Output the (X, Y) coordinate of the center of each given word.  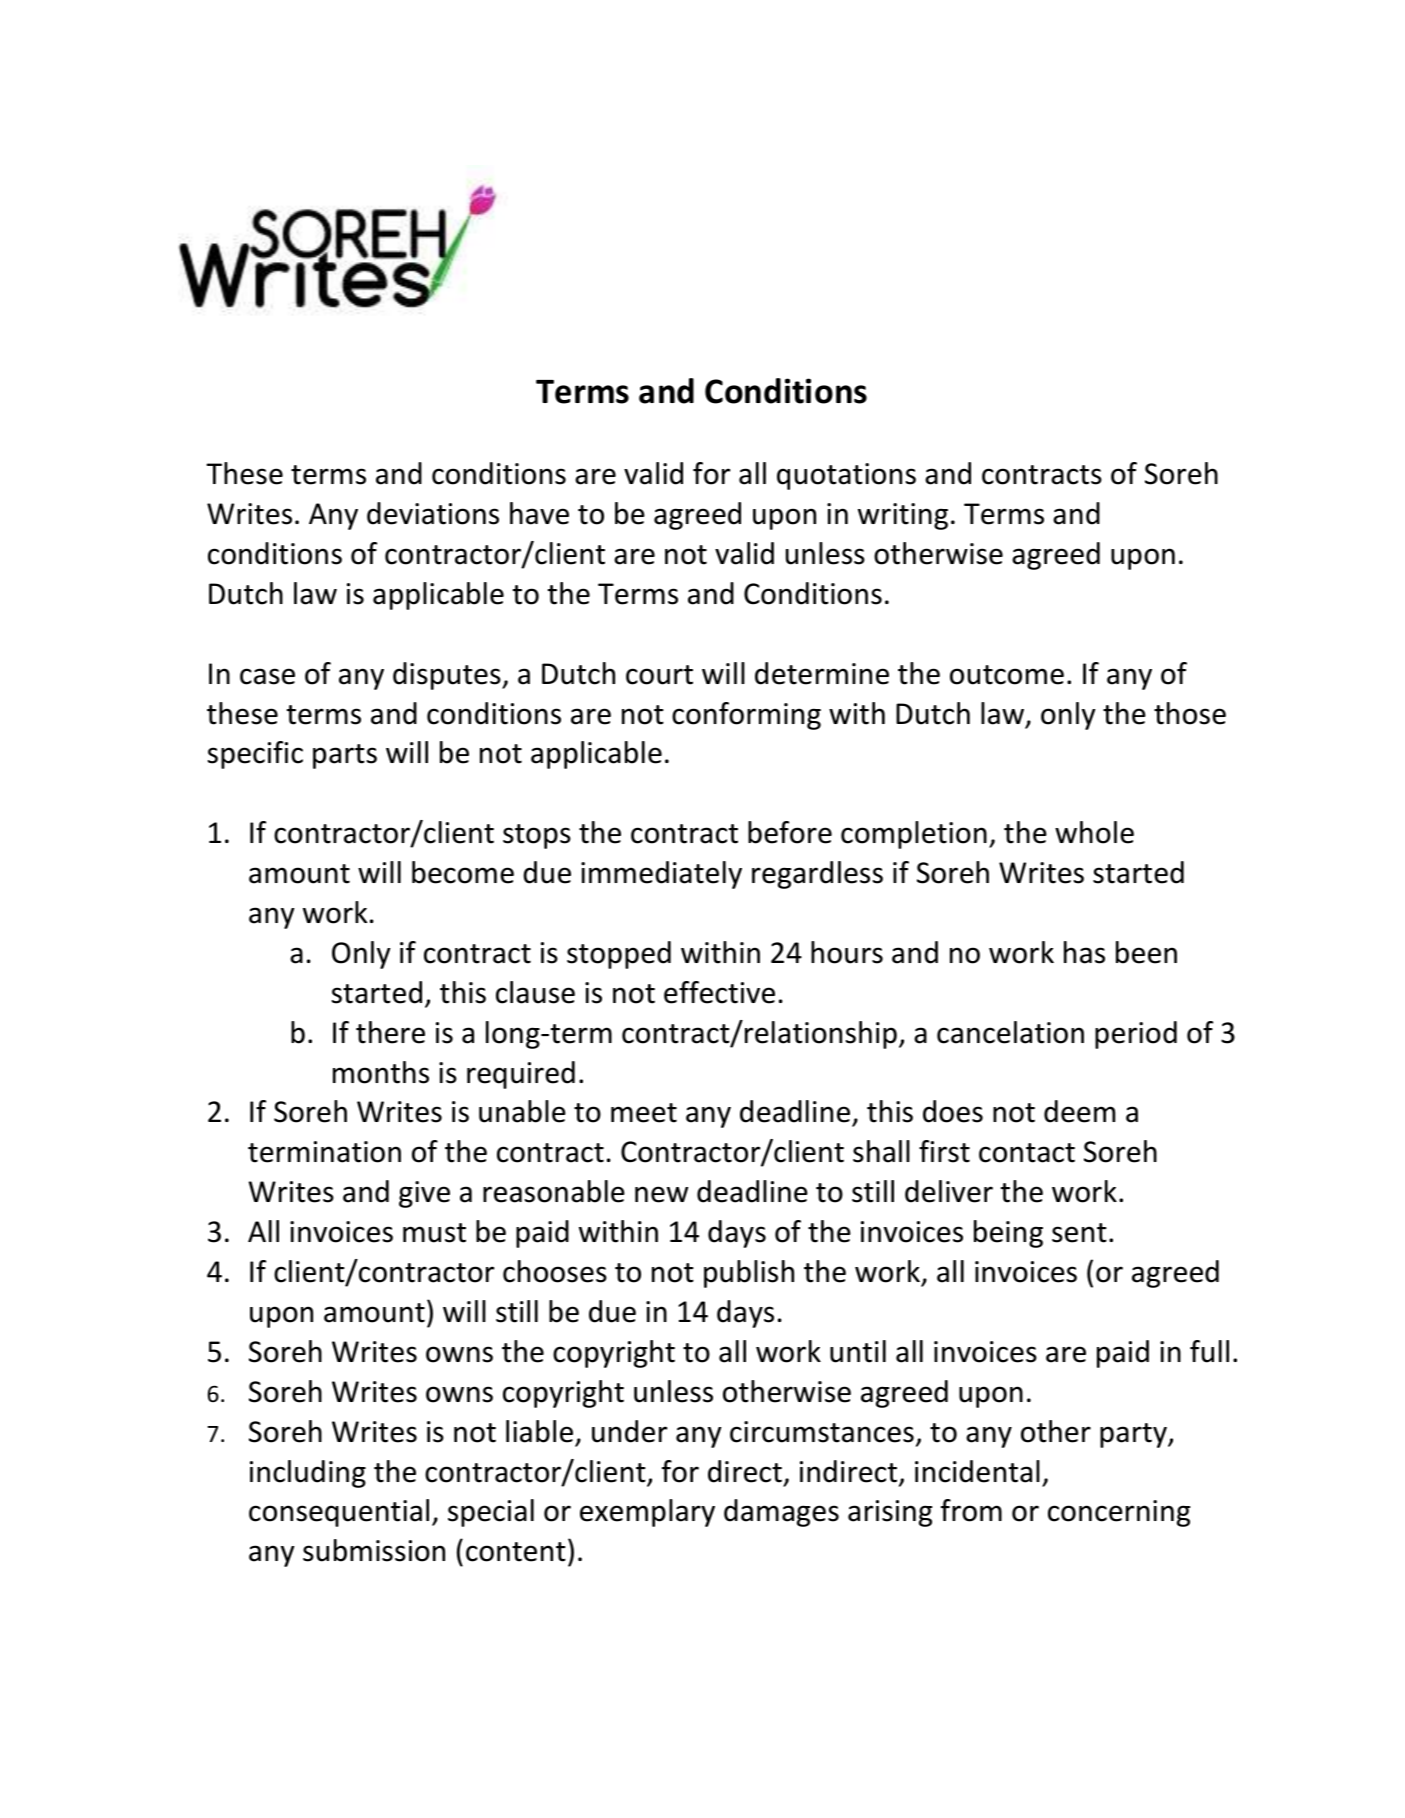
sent (1079, 1233)
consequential (339, 1513)
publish (749, 1274)
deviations (433, 513)
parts (345, 756)
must (434, 1233)
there (390, 1032)
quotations (846, 476)
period (1136, 1035)
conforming (746, 716)
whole (1094, 832)
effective (719, 992)
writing (903, 516)
